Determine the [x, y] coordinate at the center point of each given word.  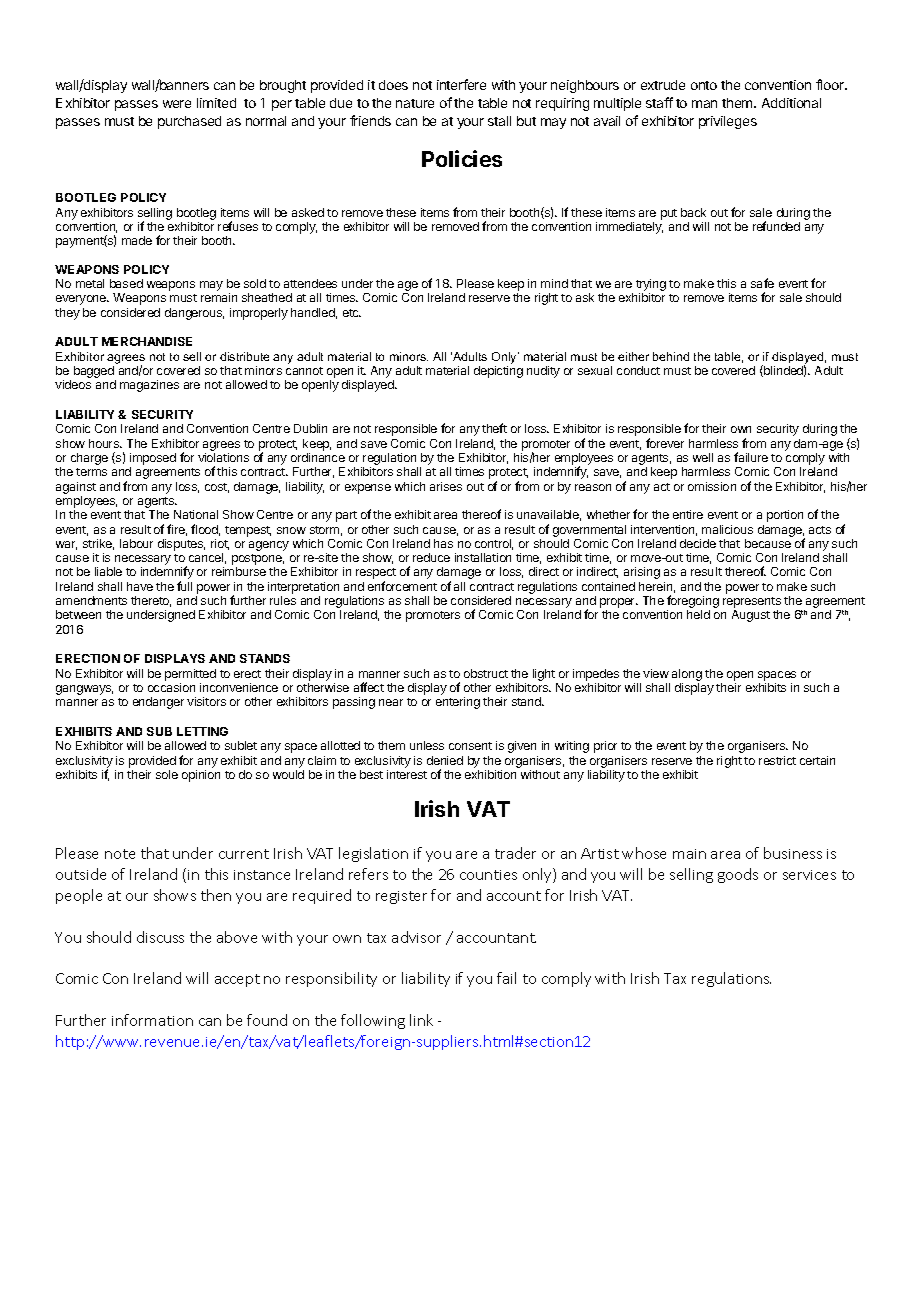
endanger [158, 703]
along [687, 675]
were [177, 104]
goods [738, 875]
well [703, 457]
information [152, 1020]
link [421, 1020]
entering [458, 703]
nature [415, 103]
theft [494, 428]
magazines [149, 386]
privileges [728, 122]
